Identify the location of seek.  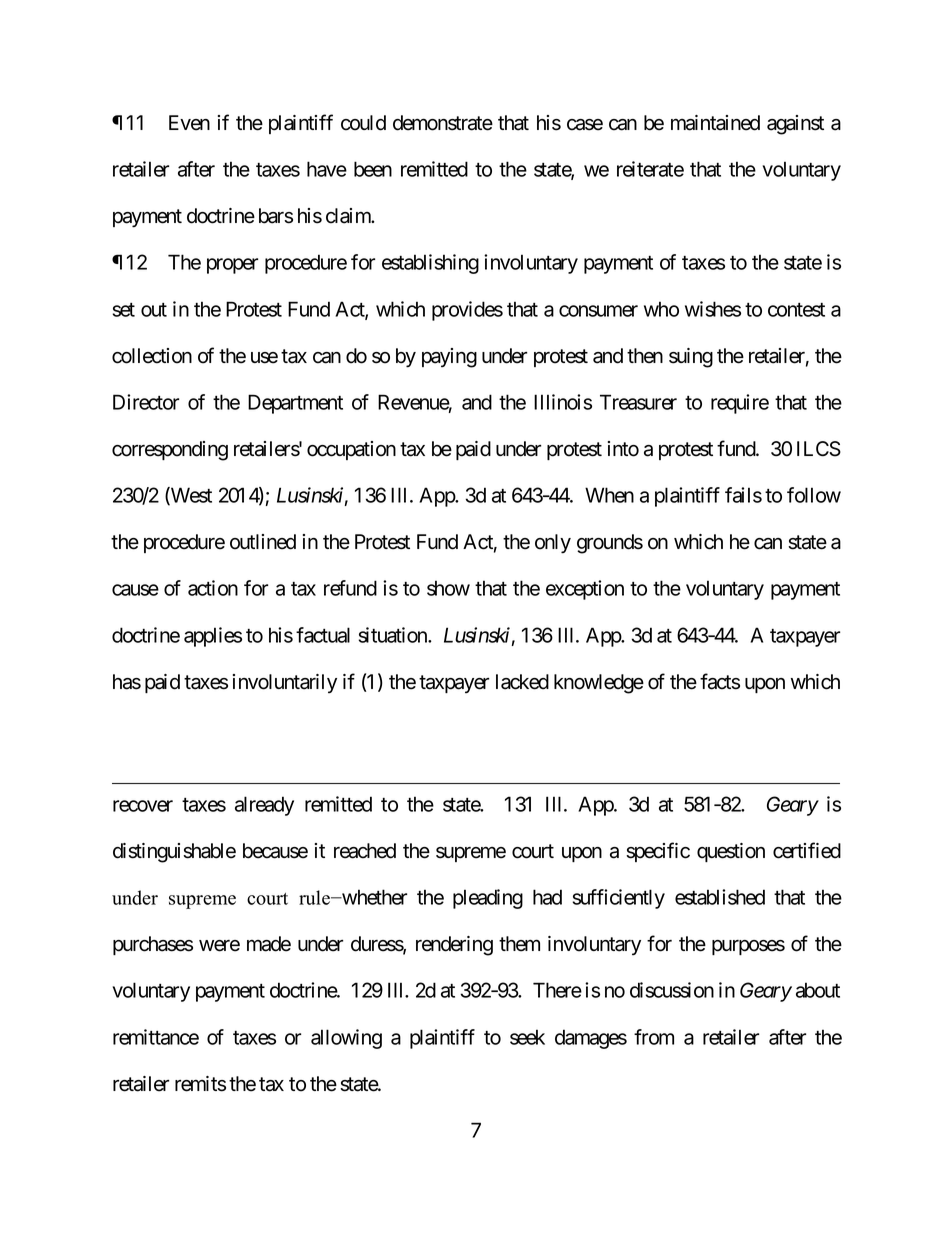
(527, 1037).
